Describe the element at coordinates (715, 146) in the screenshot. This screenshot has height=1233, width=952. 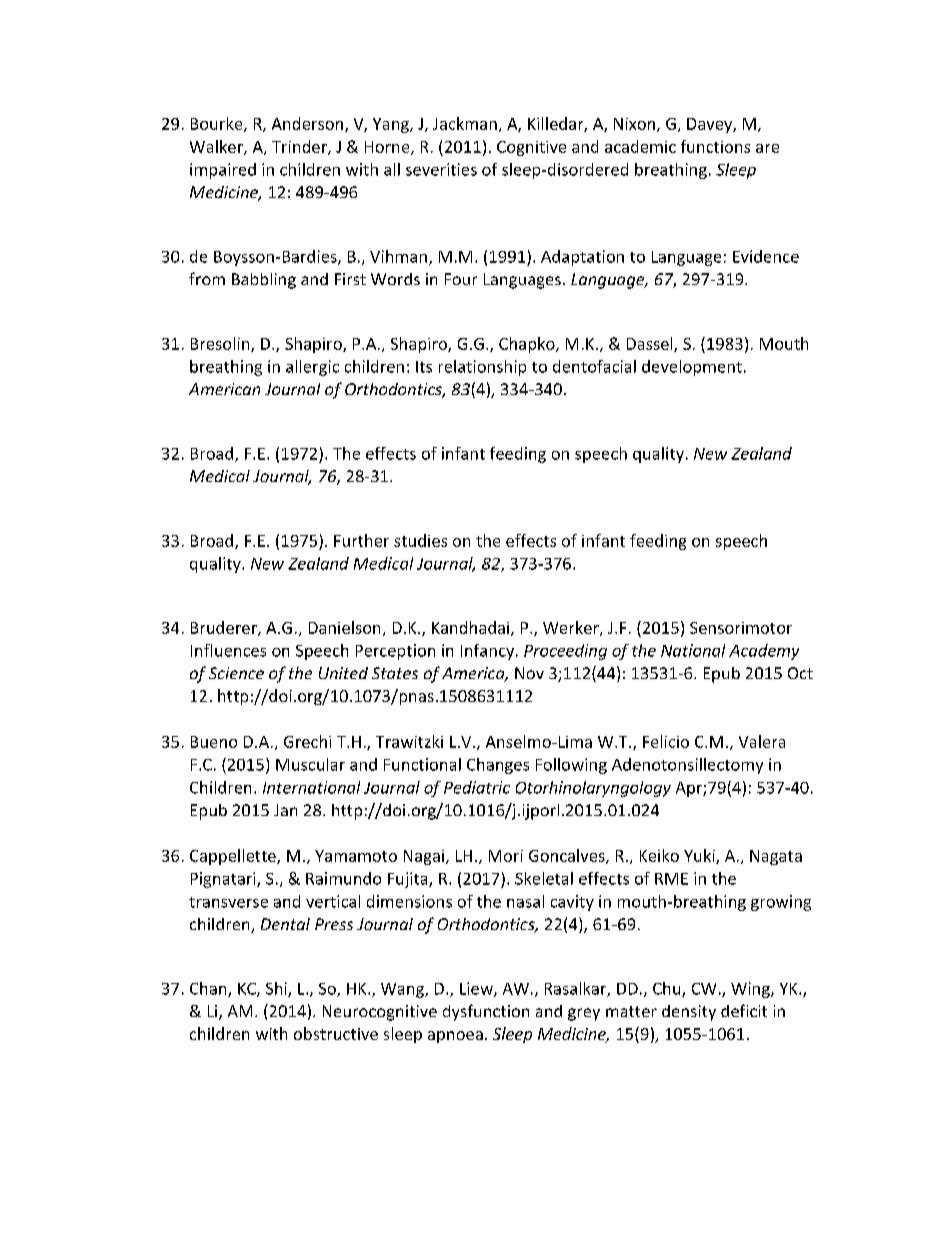
I see `functions` at that location.
